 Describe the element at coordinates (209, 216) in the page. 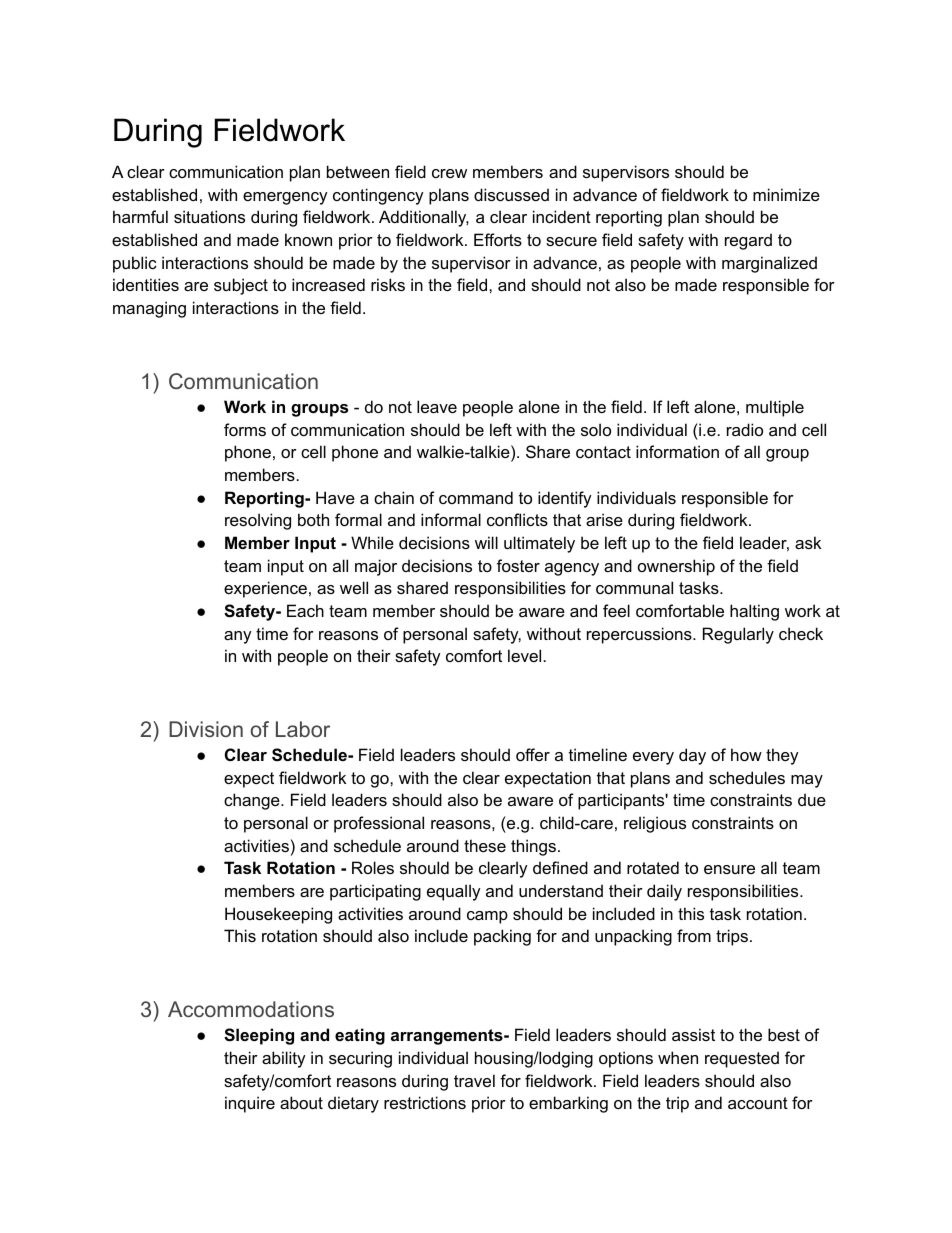

I see `situations` at that location.
